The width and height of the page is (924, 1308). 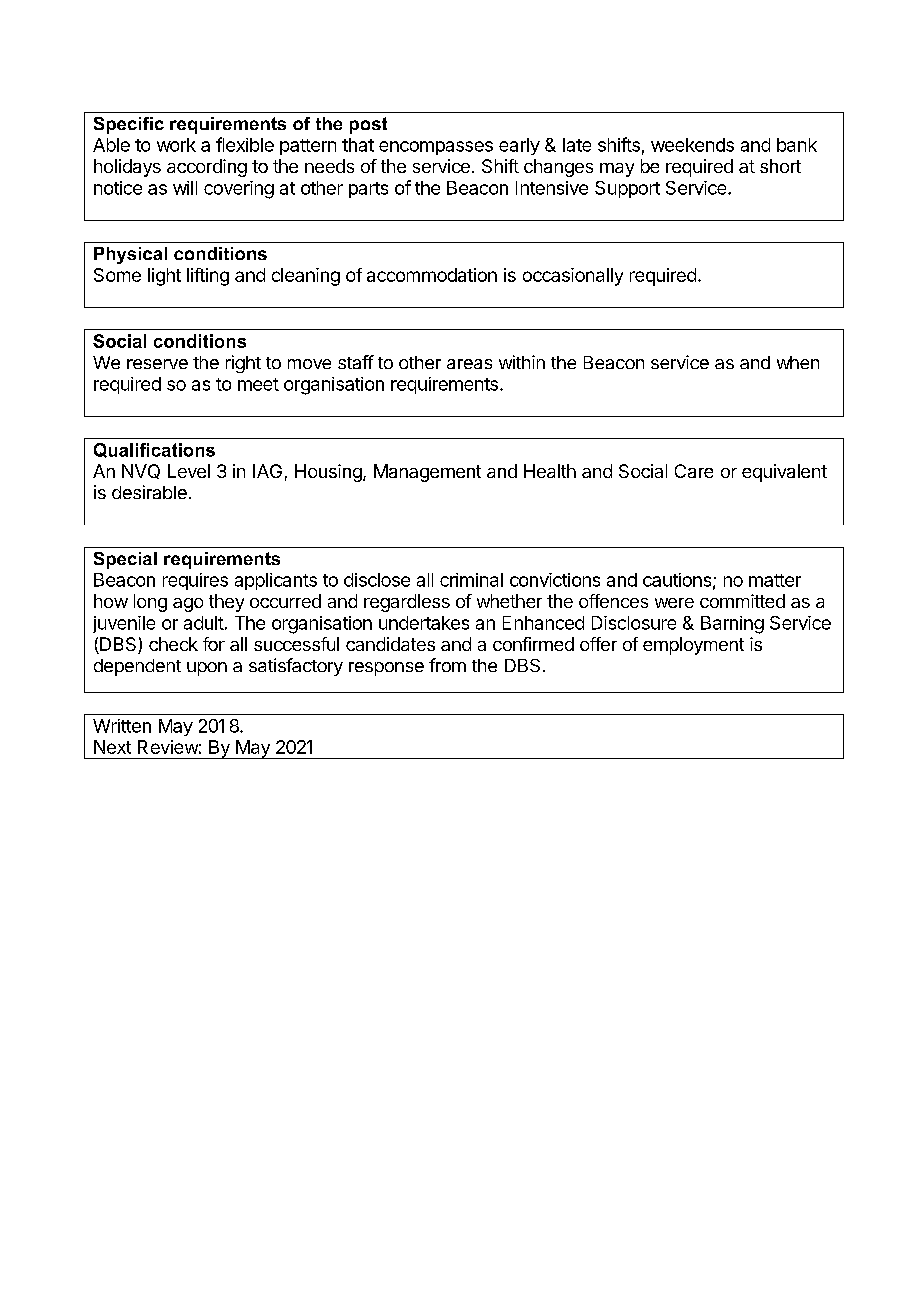 What do you see at coordinates (122, 726) in the page?
I see `Written` at bounding box center [122, 726].
